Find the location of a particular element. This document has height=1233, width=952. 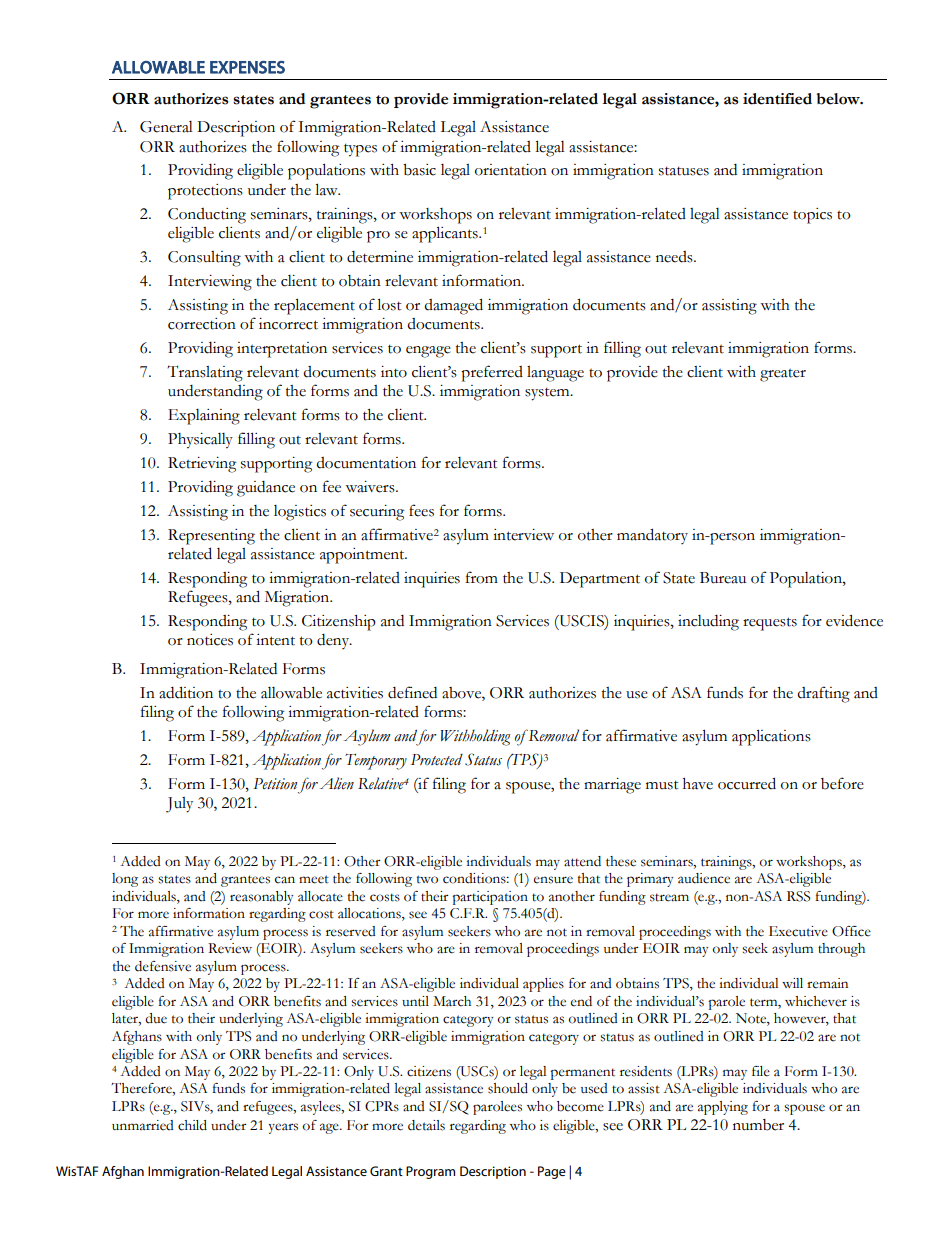

requests is located at coordinates (770, 624).
